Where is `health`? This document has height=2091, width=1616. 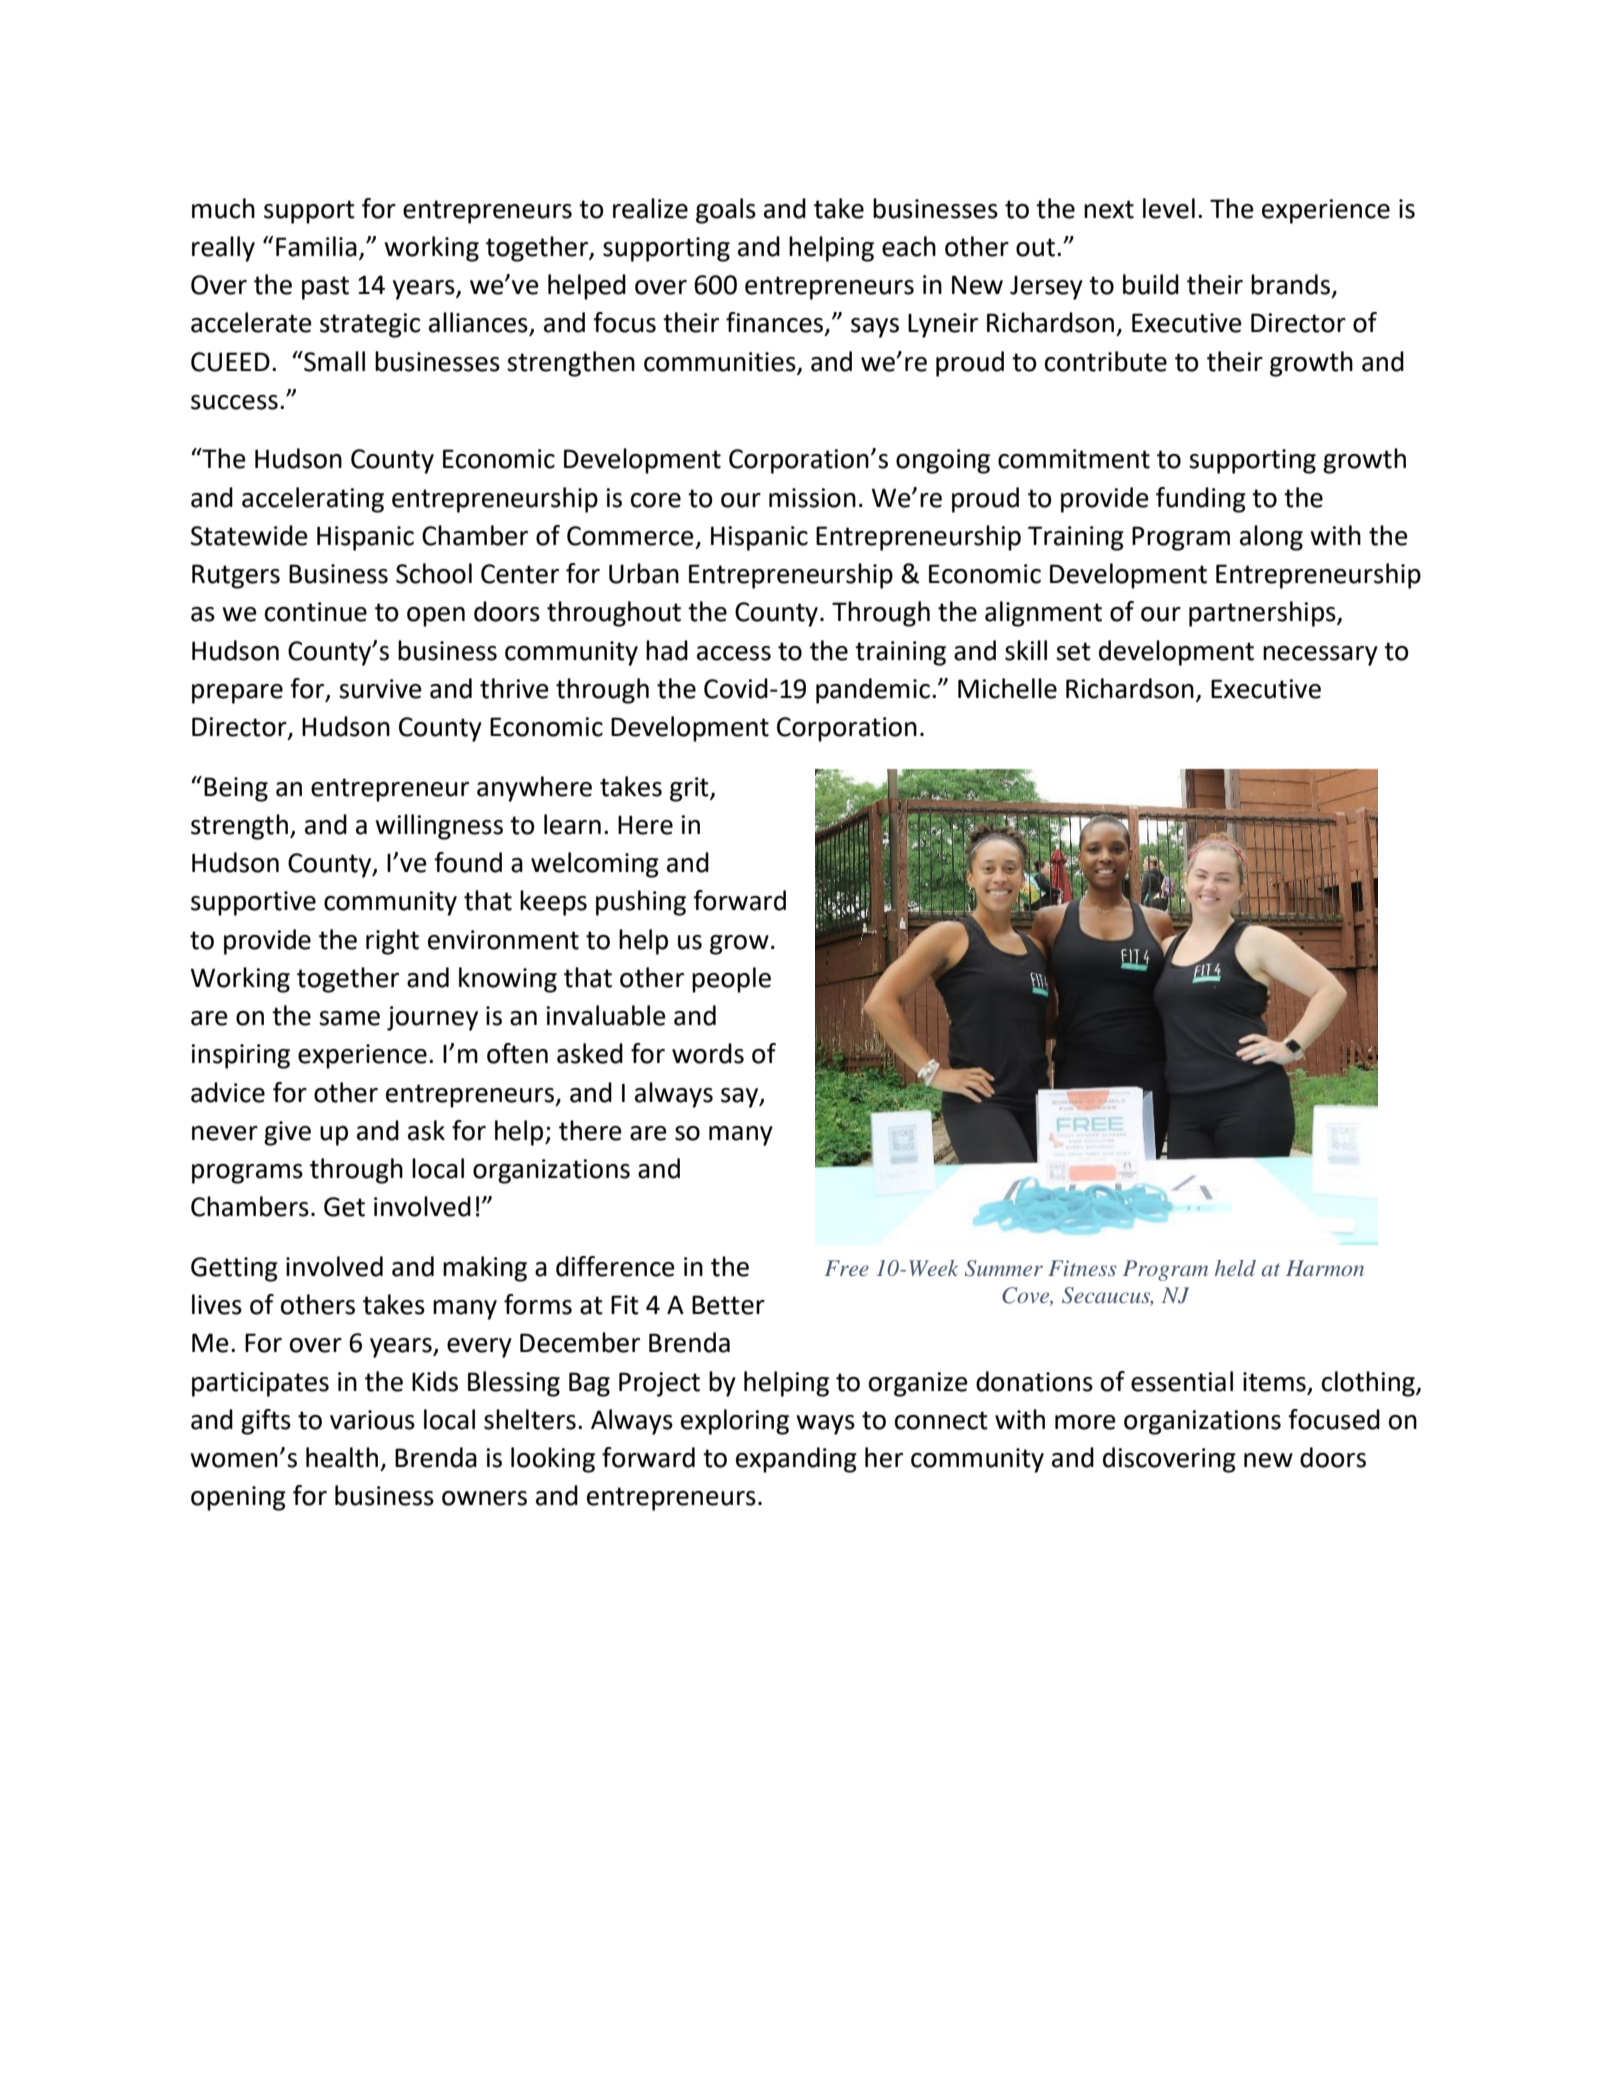
health is located at coordinates (342, 1457).
